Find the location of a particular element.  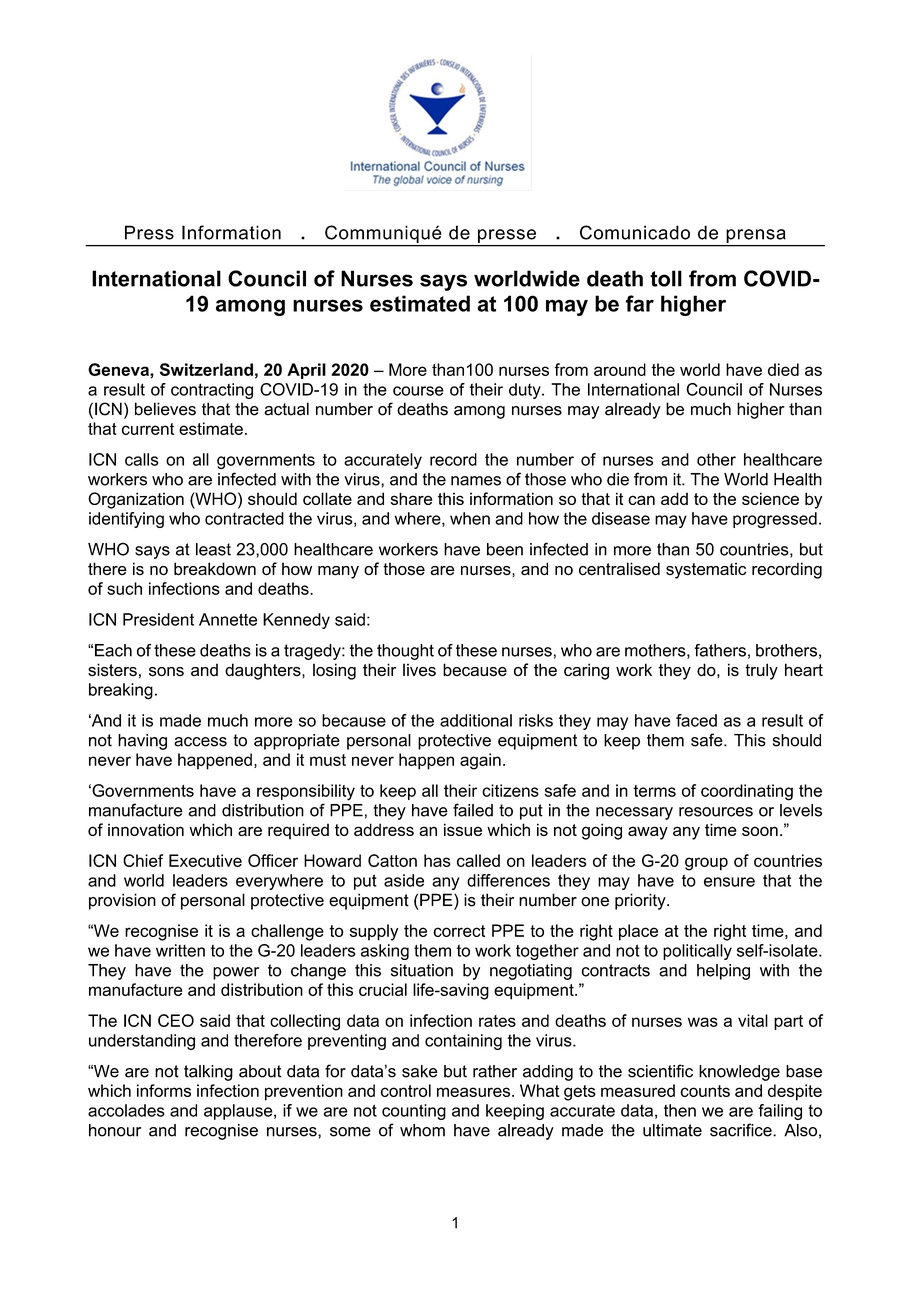

additional is located at coordinates (476, 720).
